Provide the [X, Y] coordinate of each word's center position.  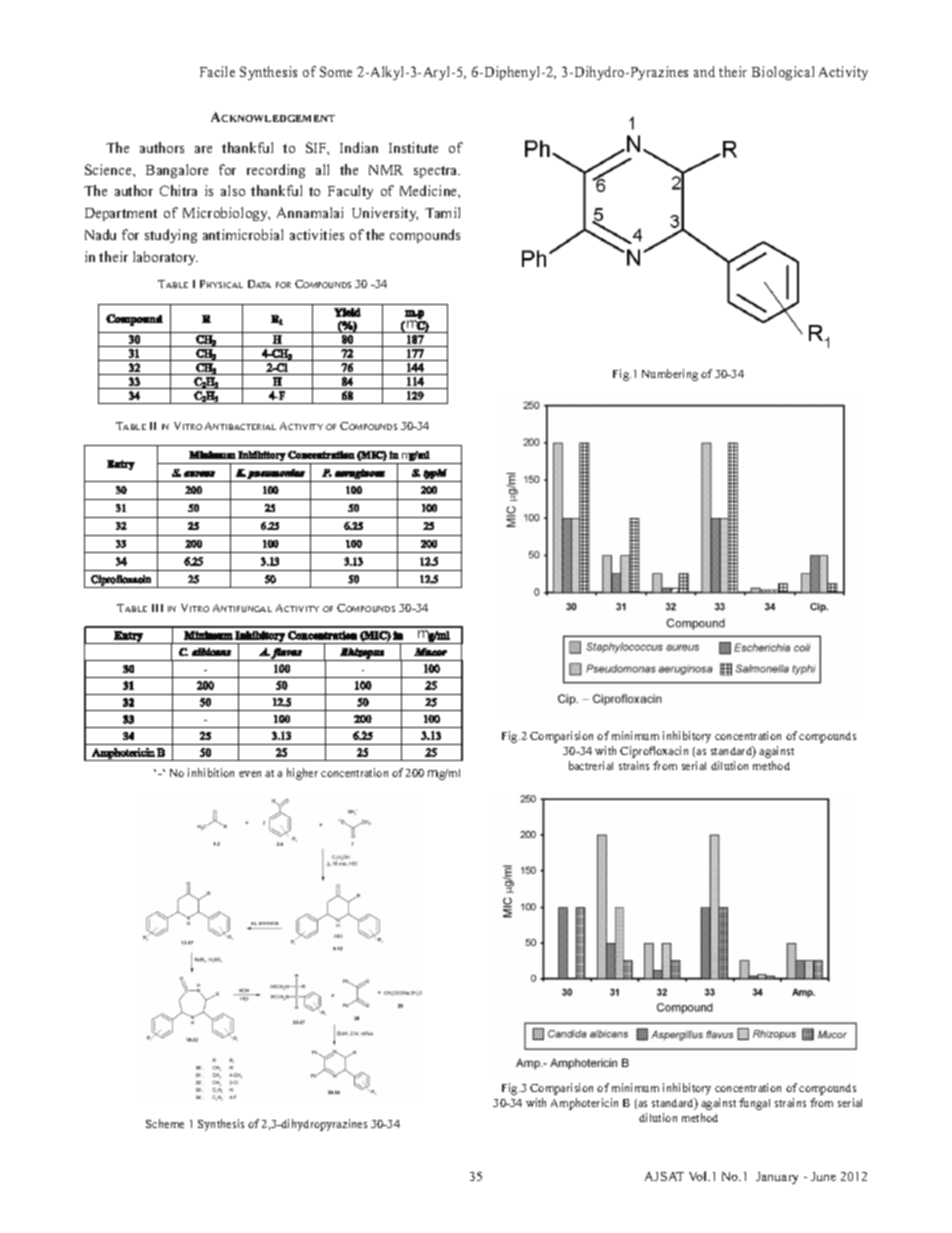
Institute [413, 147]
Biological [783, 73]
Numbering [670, 375]
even [250, 774]
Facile [217, 71]
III [157, 608]
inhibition [211, 772]
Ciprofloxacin [654, 752]
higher [302, 774]
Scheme [165, 1123]
